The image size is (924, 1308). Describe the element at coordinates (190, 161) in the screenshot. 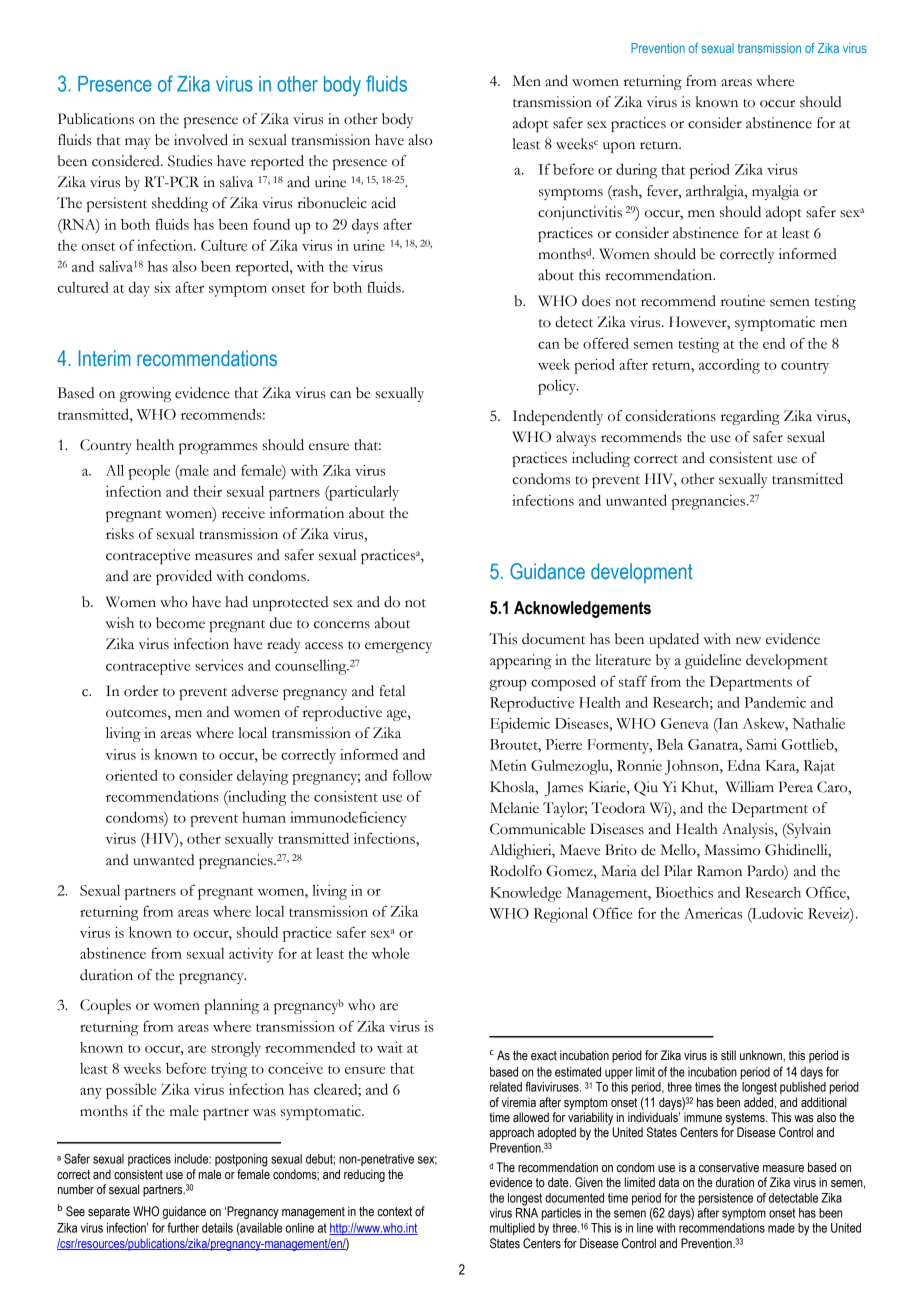

I see `Studies` at that location.
